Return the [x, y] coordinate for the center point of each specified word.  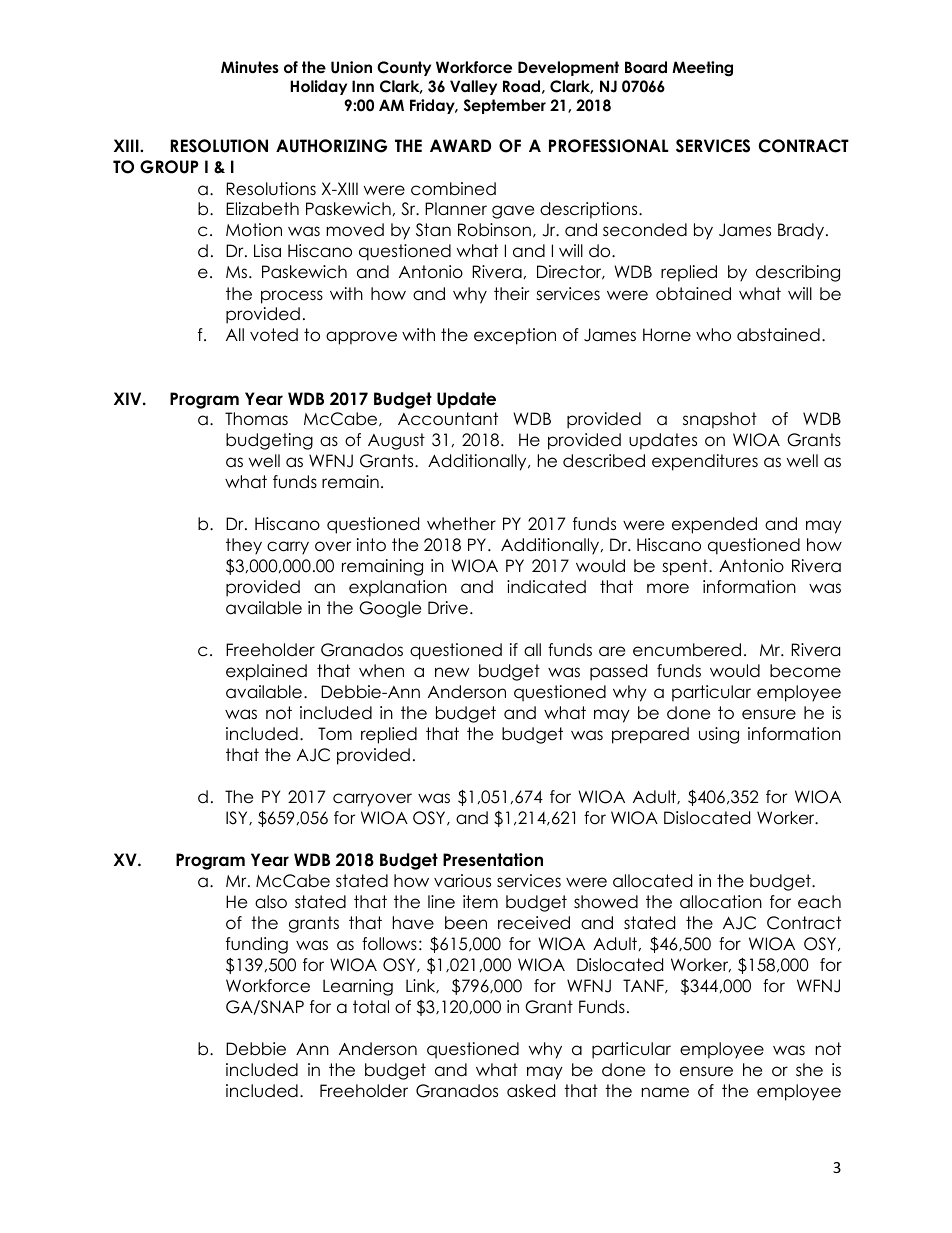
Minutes [250, 67]
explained [266, 672]
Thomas [256, 419]
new [452, 672]
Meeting [702, 69]
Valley [473, 87]
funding [257, 945]
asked [531, 1091]
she [809, 1070]
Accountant [448, 419]
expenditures [705, 462]
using [719, 735]
